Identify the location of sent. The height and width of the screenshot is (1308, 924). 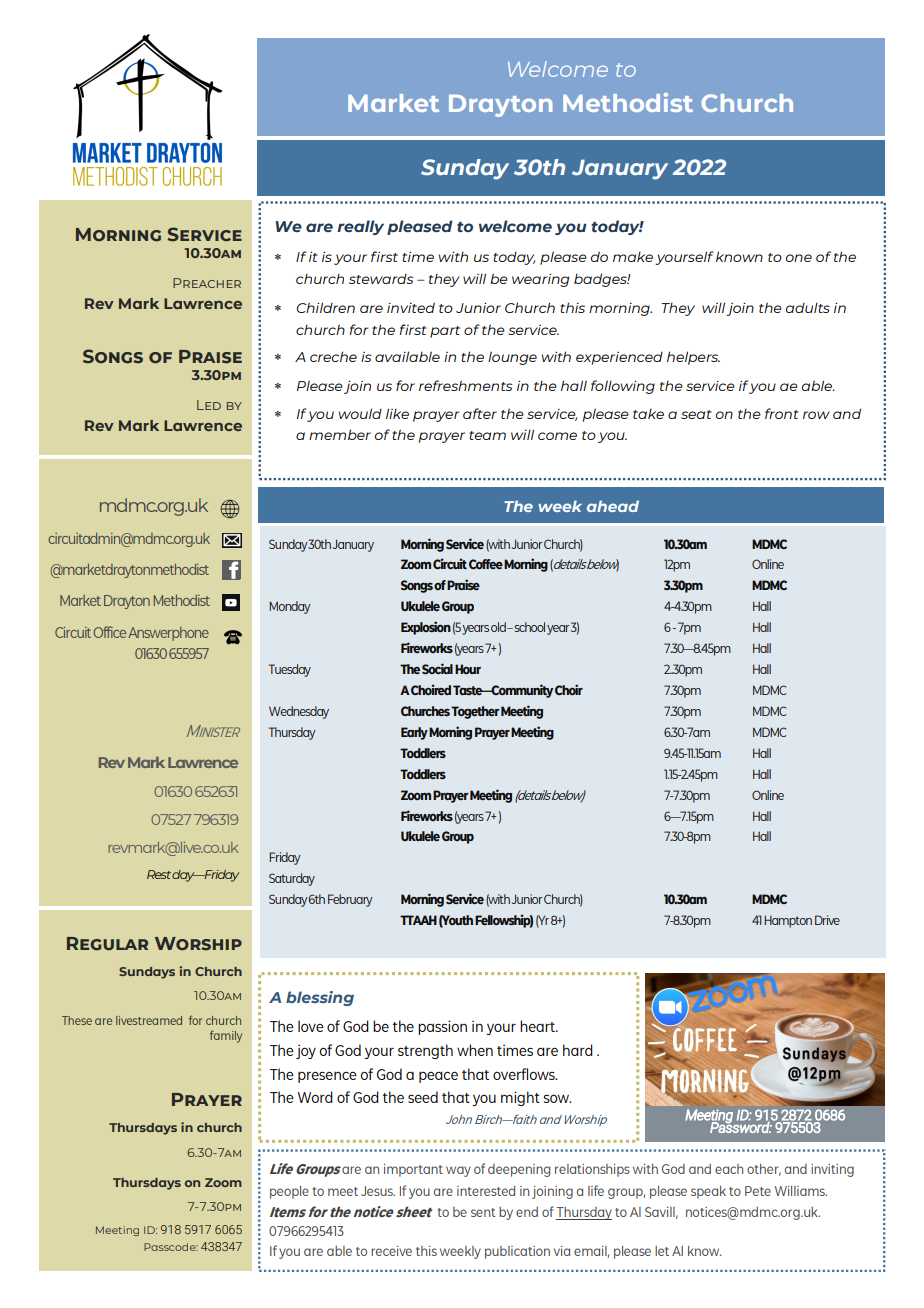
(483, 1212).
